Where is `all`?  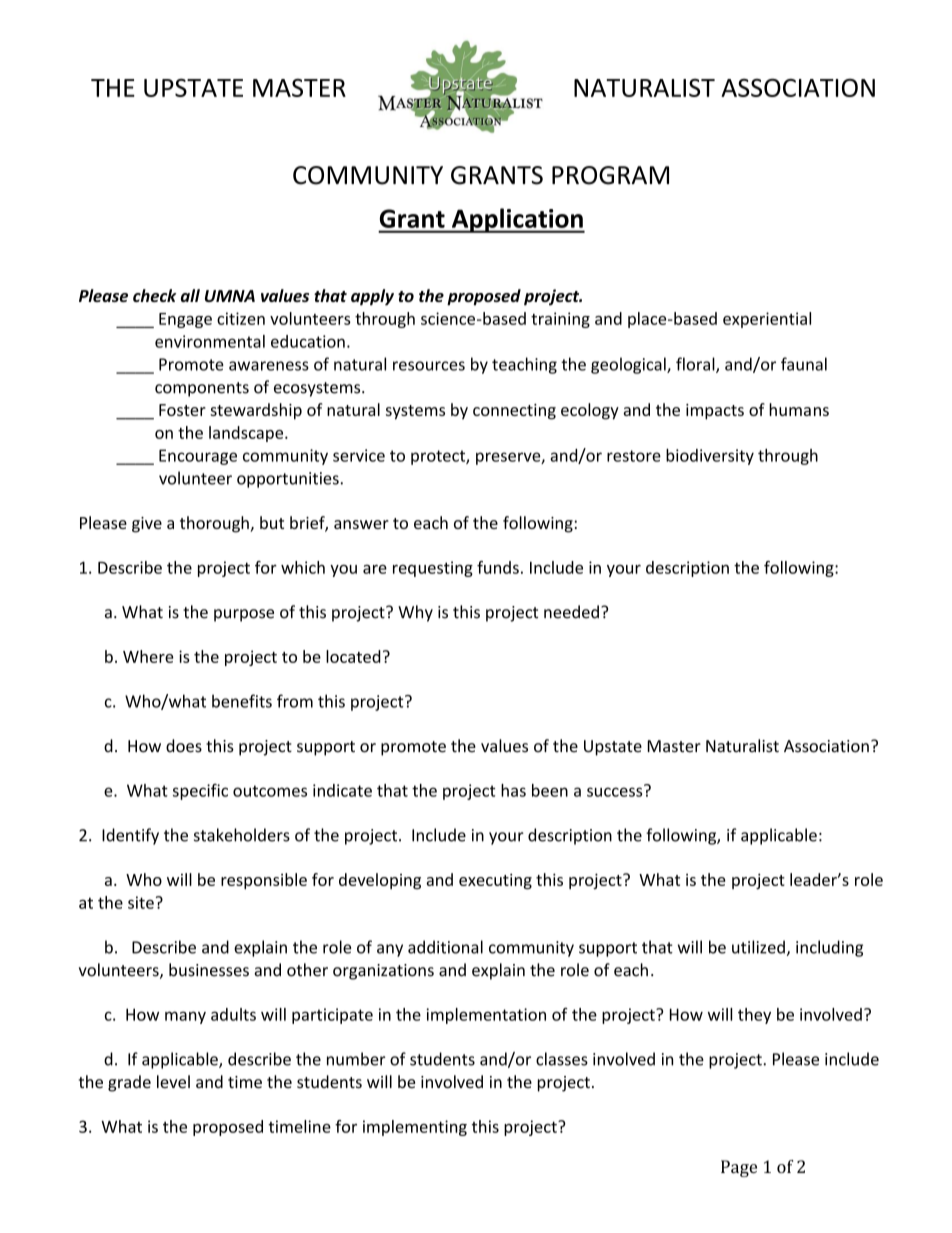 all is located at coordinates (190, 295).
